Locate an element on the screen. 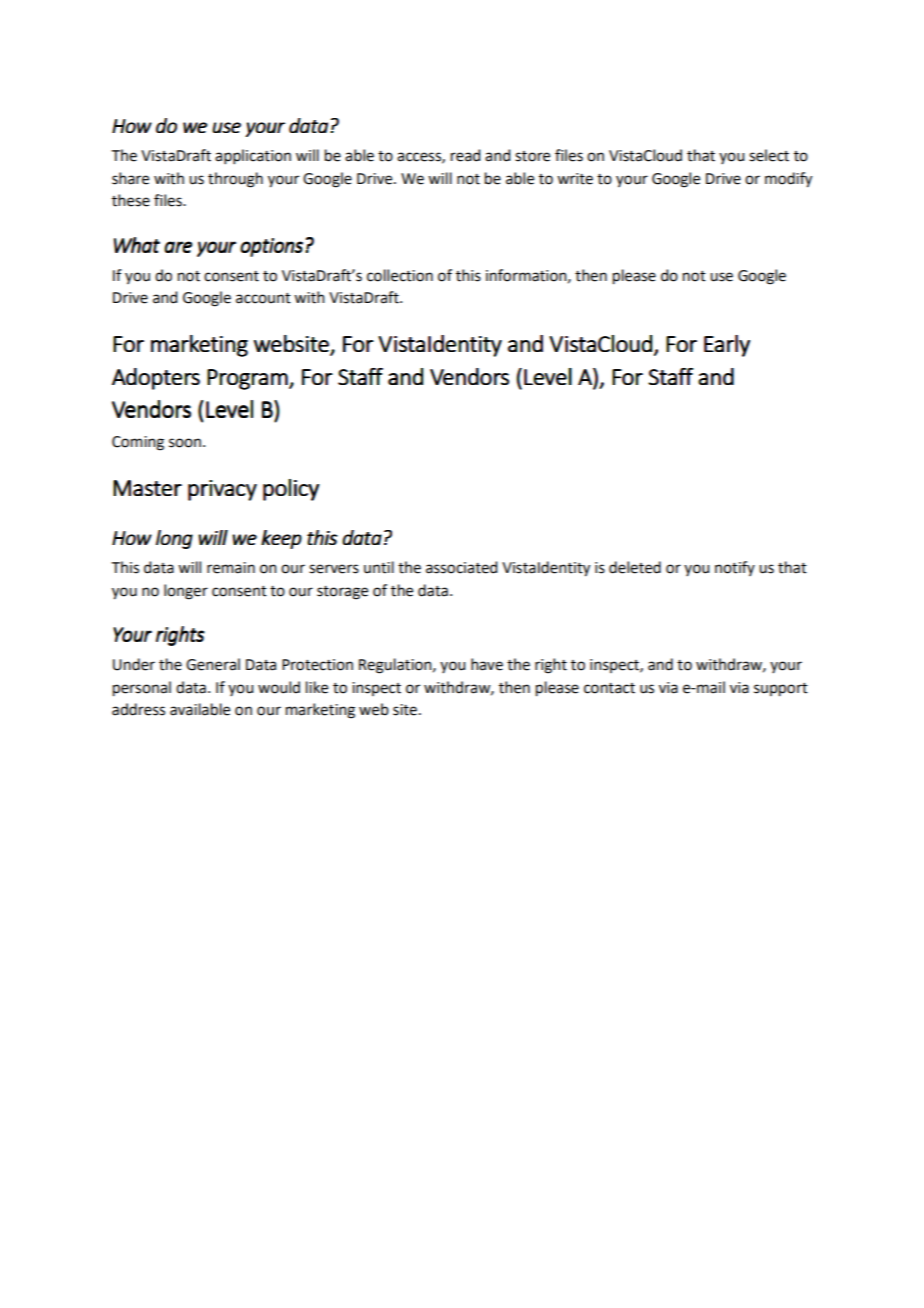  notify is located at coordinates (735, 568).
